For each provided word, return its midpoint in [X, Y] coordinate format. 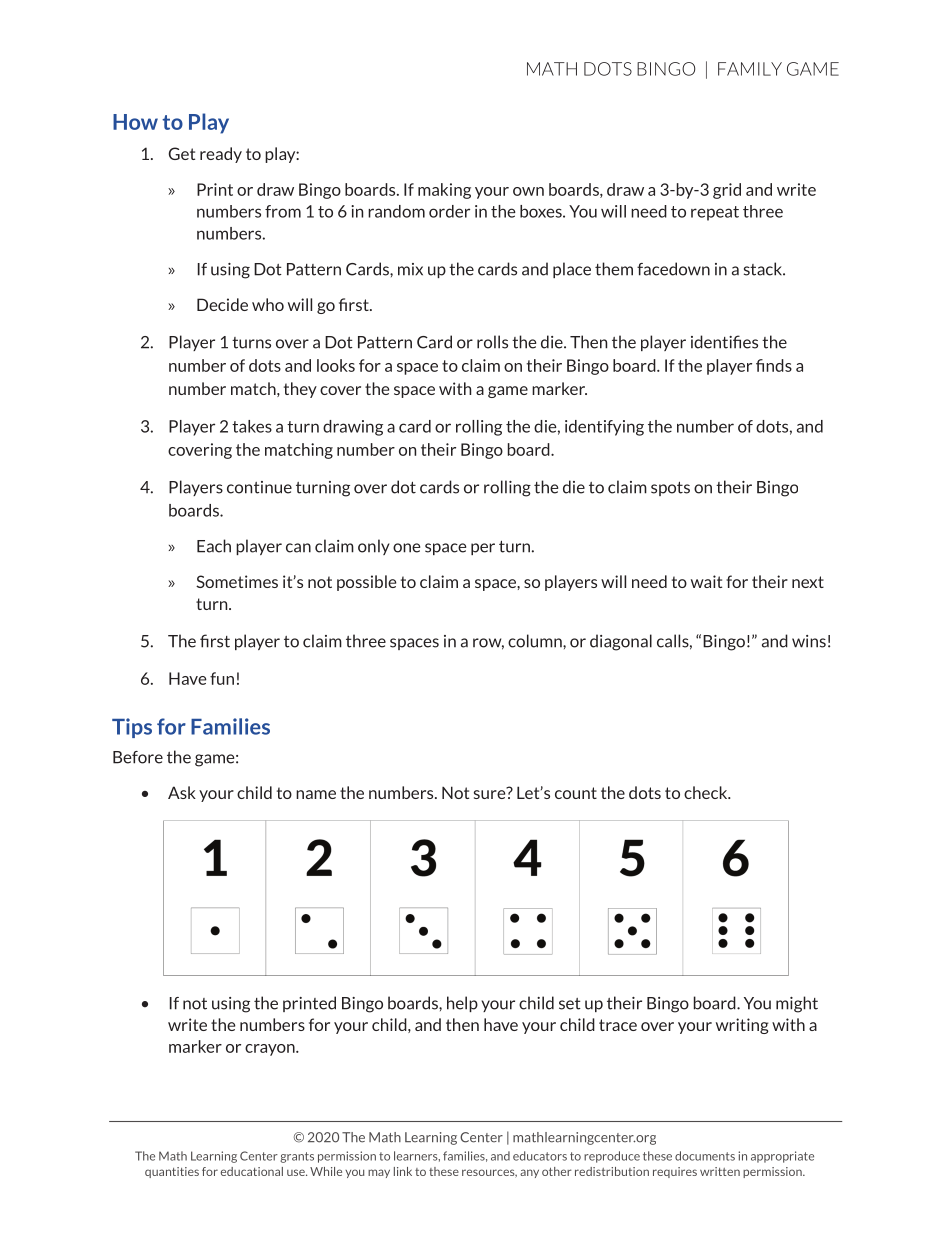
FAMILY [750, 69]
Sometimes [237, 581]
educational [252, 1171]
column [536, 641]
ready [221, 155]
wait [706, 581]
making [444, 191]
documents [705, 1156]
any [529, 1173]
